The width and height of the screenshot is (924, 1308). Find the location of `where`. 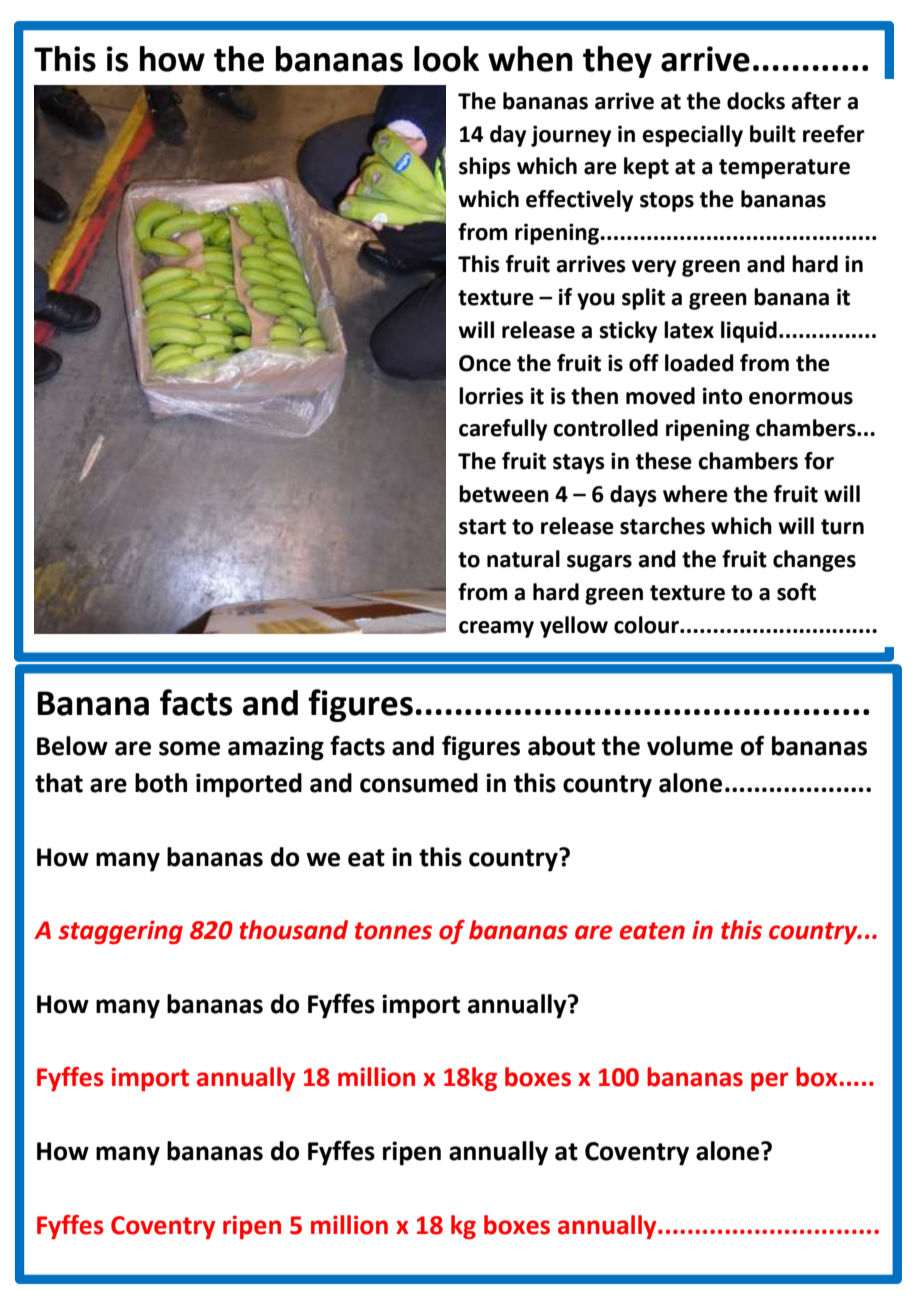

where is located at coordinates (695, 494).
